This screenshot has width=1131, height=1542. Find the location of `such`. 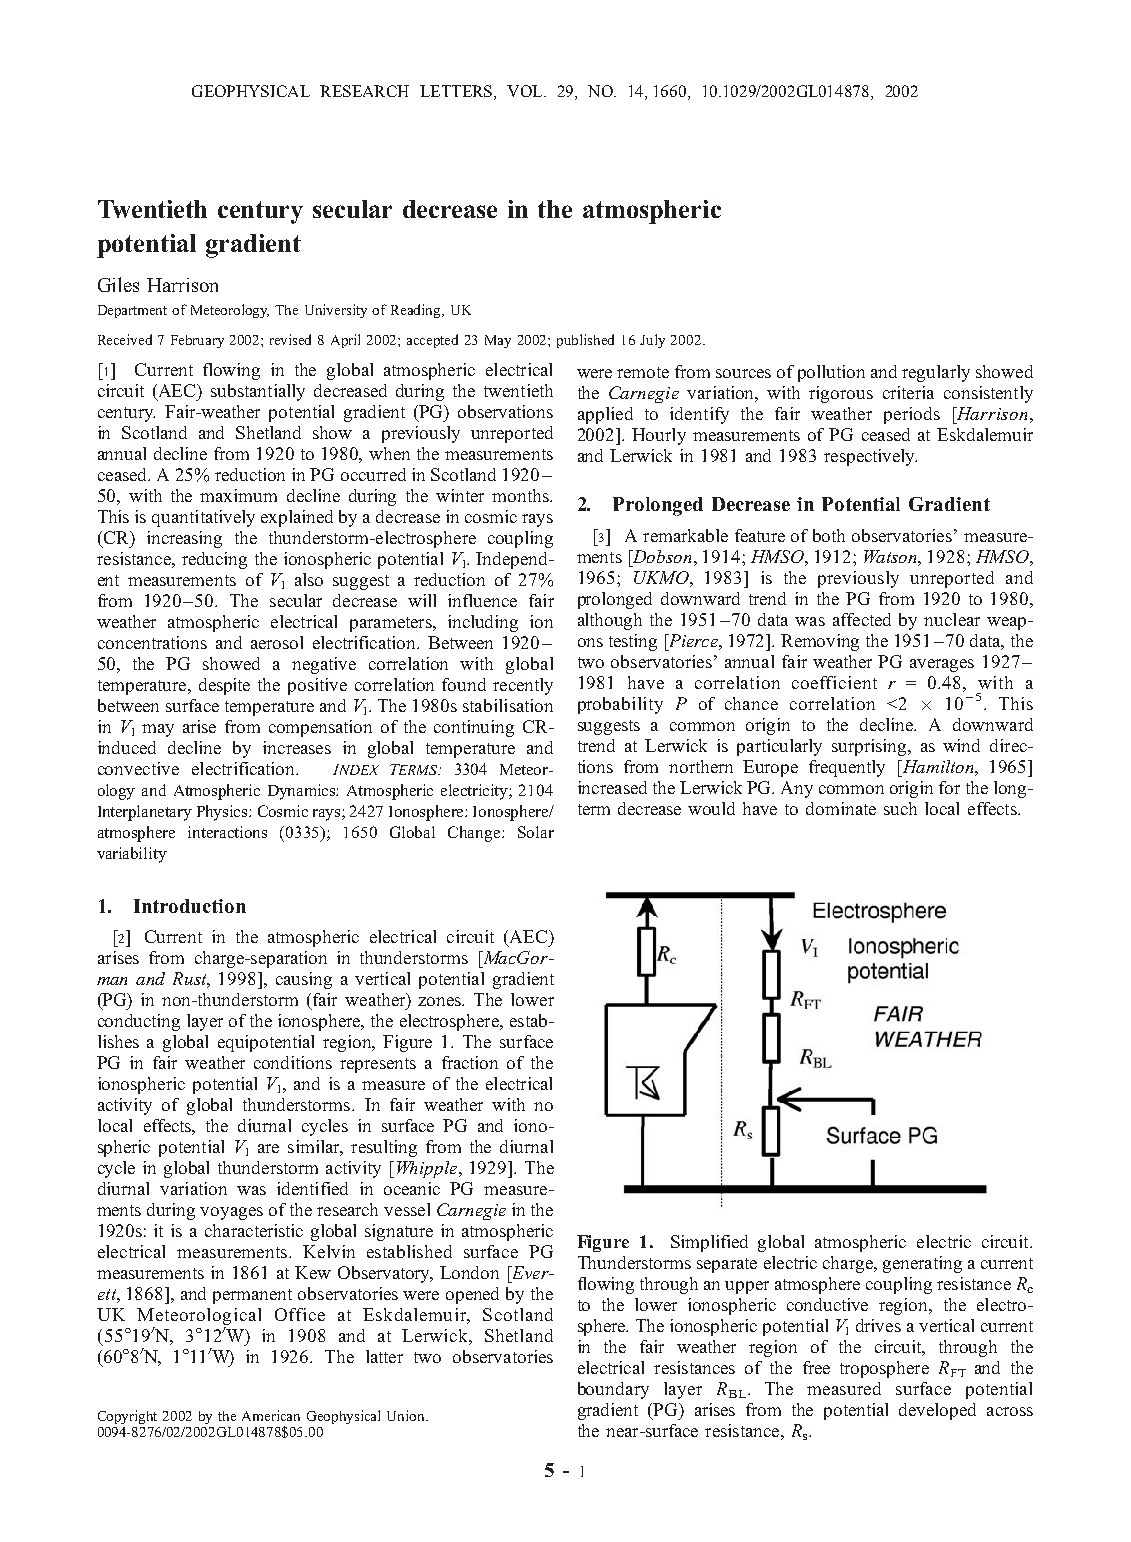

such is located at coordinates (900, 808).
